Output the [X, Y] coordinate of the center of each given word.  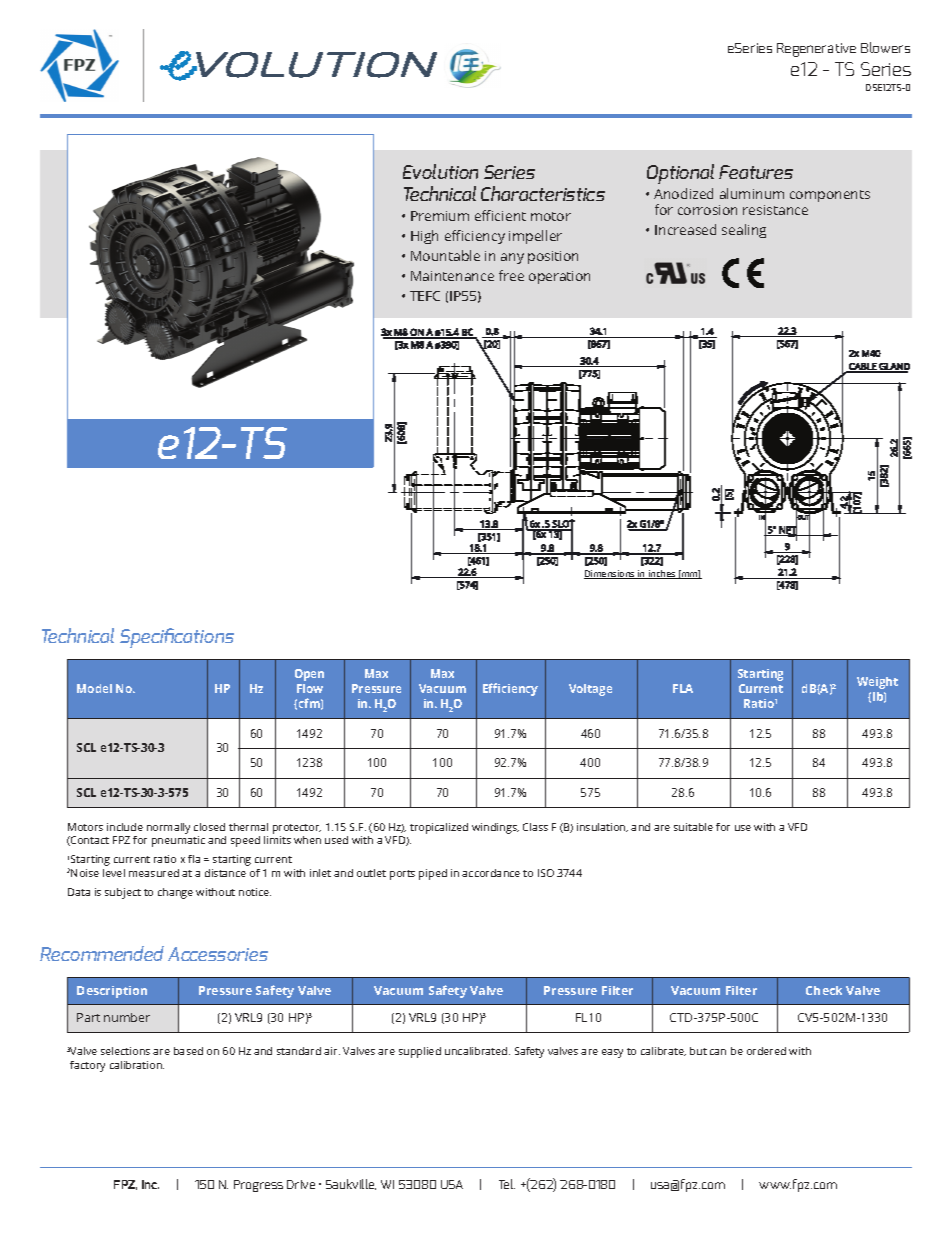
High [424, 237]
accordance [491, 873]
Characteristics [543, 193]
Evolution [440, 171]
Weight [877, 683]
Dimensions [610, 574]
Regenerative [816, 50]
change [175, 893]
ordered [766, 1051]
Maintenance [452, 276]
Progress [258, 1186]
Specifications [177, 638]
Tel [507, 1184]
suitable [693, 827]
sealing [744, 231]
